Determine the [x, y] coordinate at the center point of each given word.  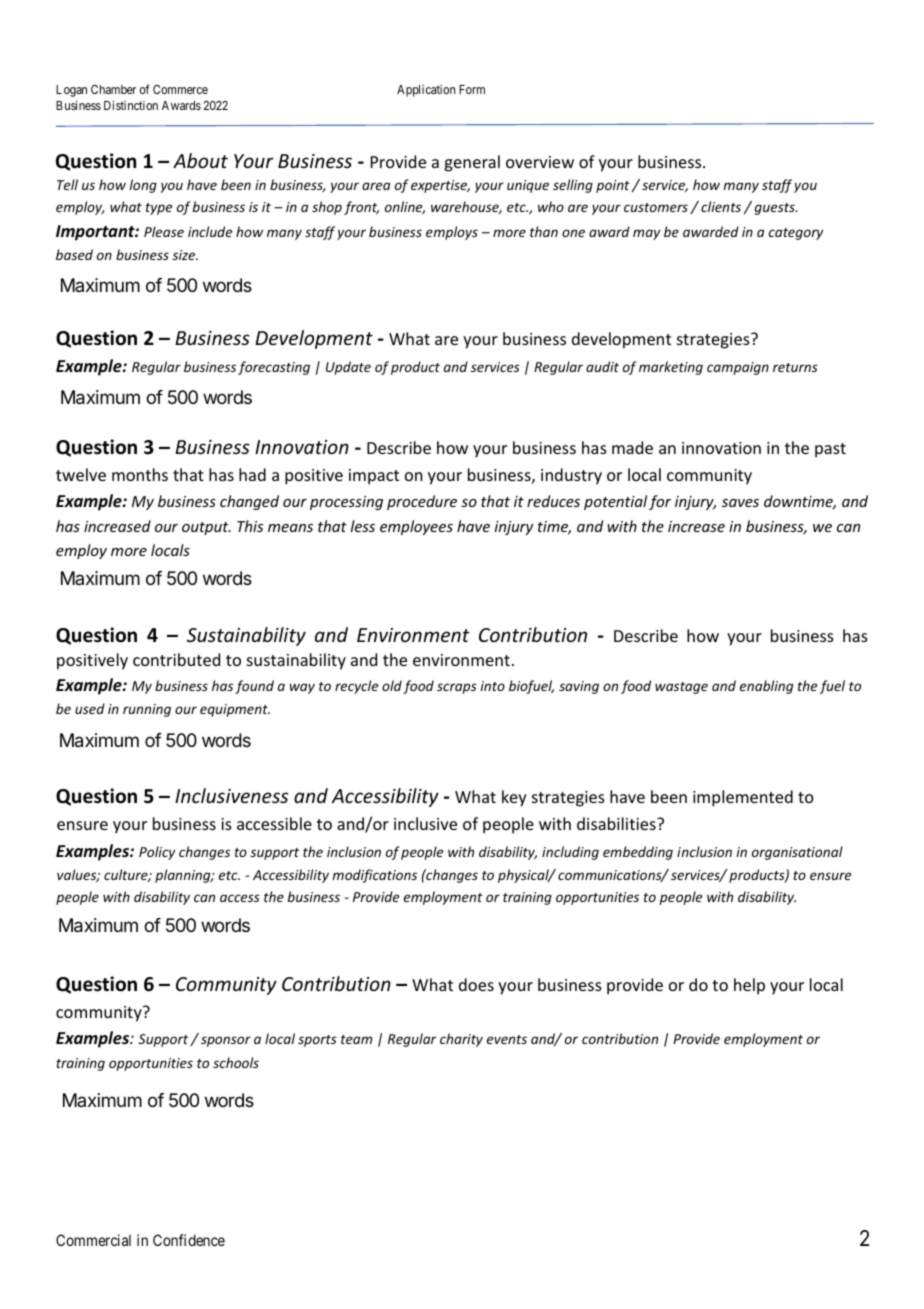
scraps [457, 688]
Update [348, 368]
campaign [738, 368]
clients [721, 206]
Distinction [131, 105]
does [476, 984]
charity [461, 1040]
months [140, 474]
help [749, 986]
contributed [176, 659]
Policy [157, 853]
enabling [766, 687]
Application [426, 91]
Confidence [189, 1240]
